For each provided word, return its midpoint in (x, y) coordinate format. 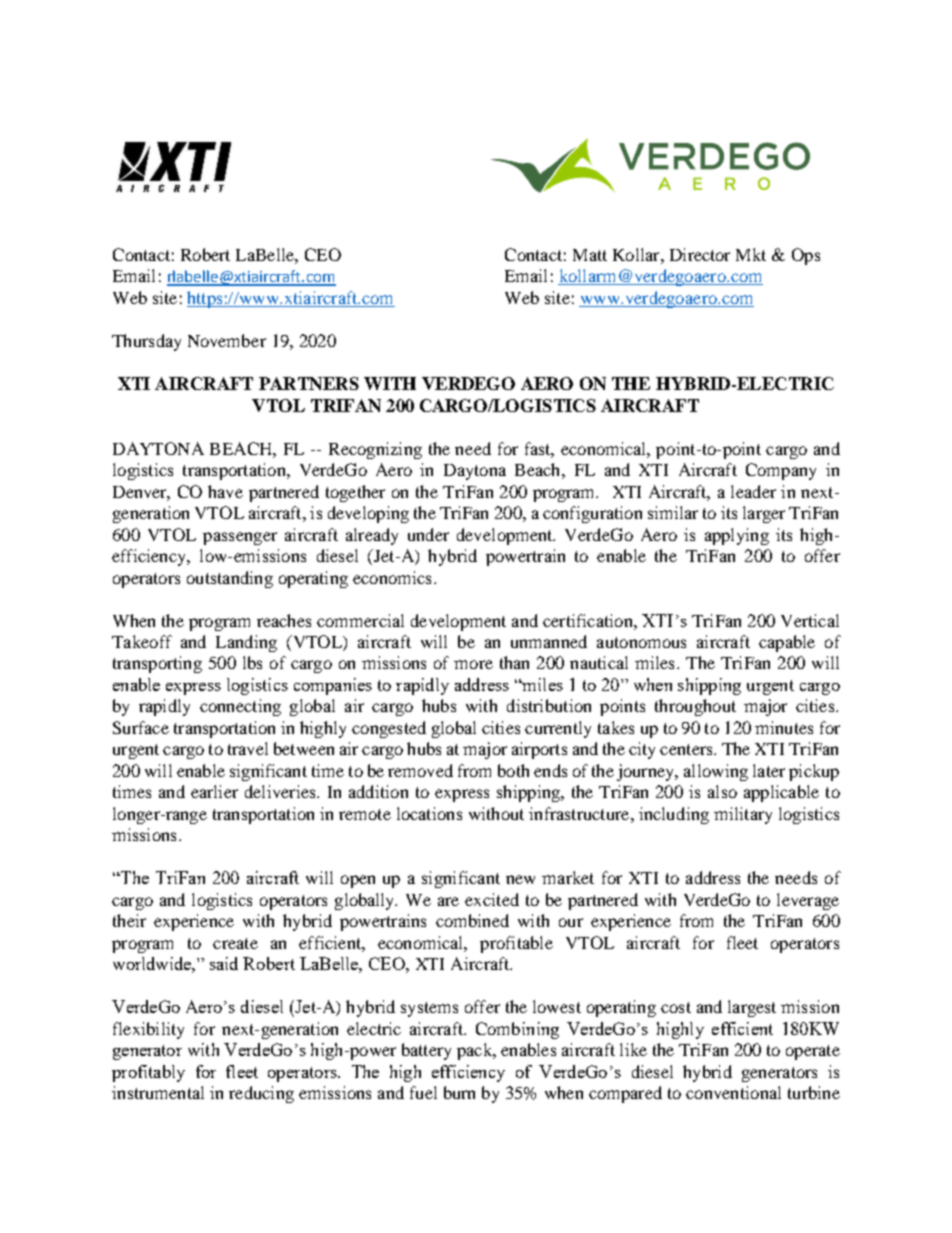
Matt (590, 255)
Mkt (751, 254)
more (473, 664)
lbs (252, 662)
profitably (148, 1073)
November (227, 340)
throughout (695, 707)
